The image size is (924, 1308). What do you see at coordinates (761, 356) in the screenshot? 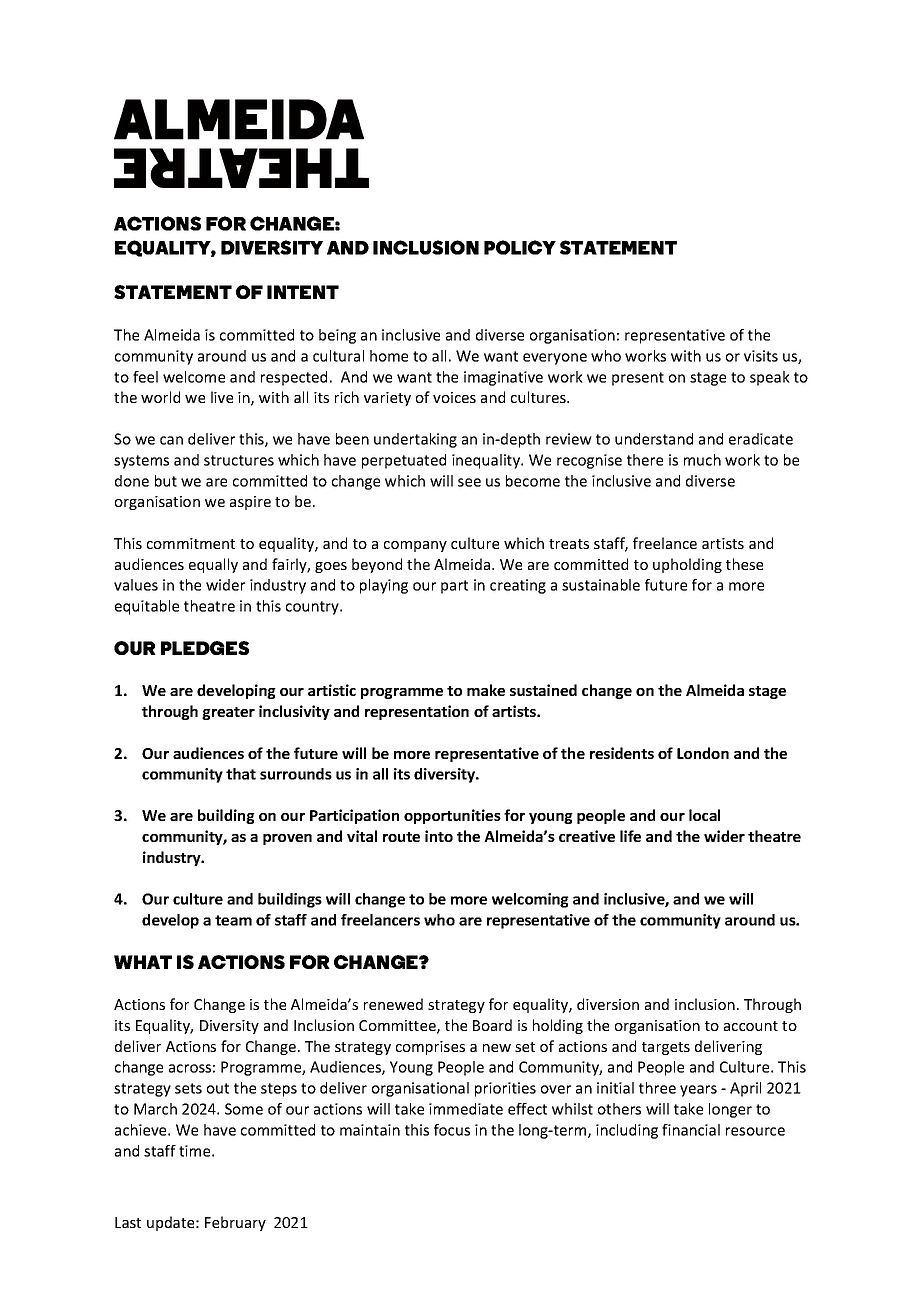
I see `visits` at bounding box center [761, 356].
